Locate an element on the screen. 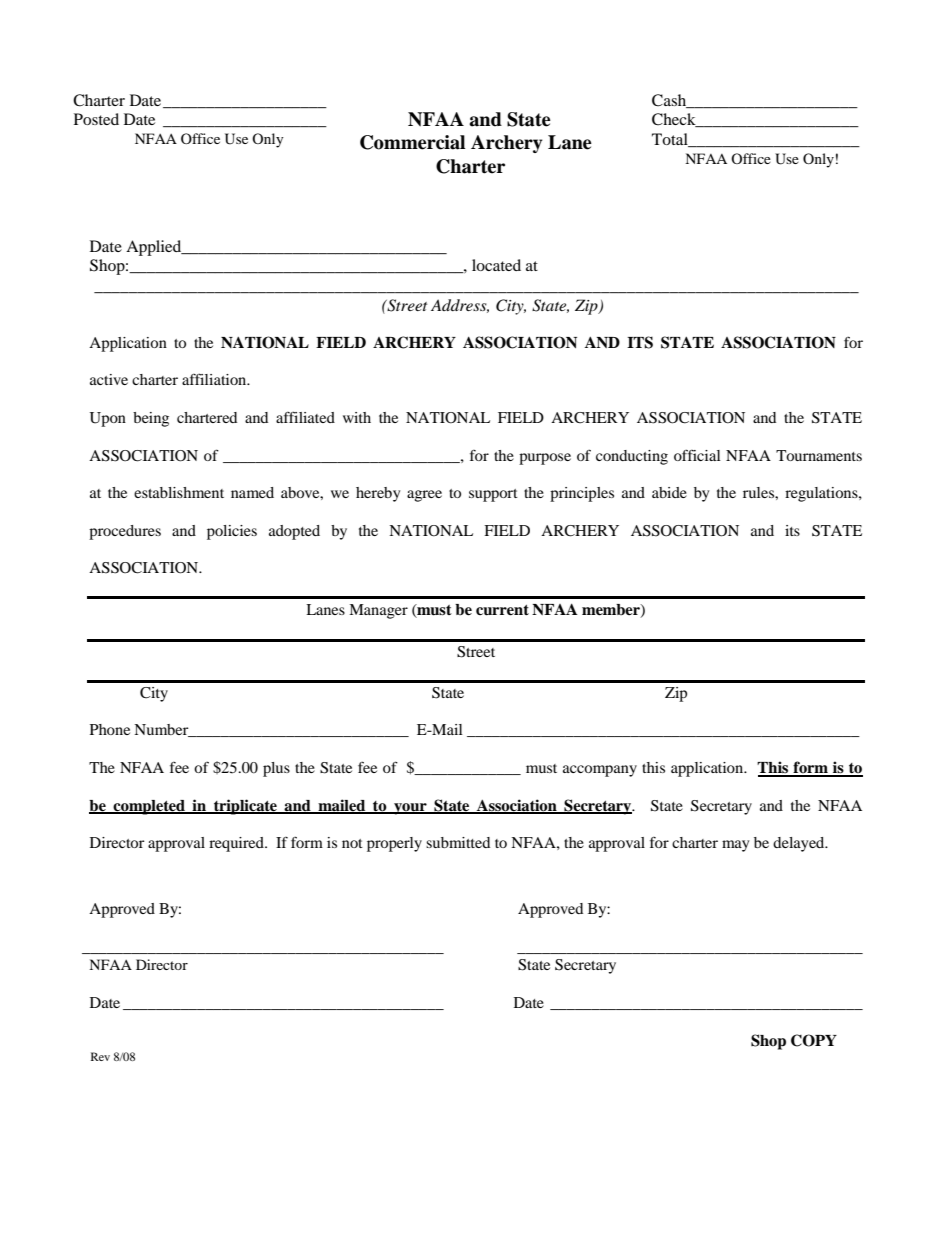  completed is located at coordinates (149, 807).
